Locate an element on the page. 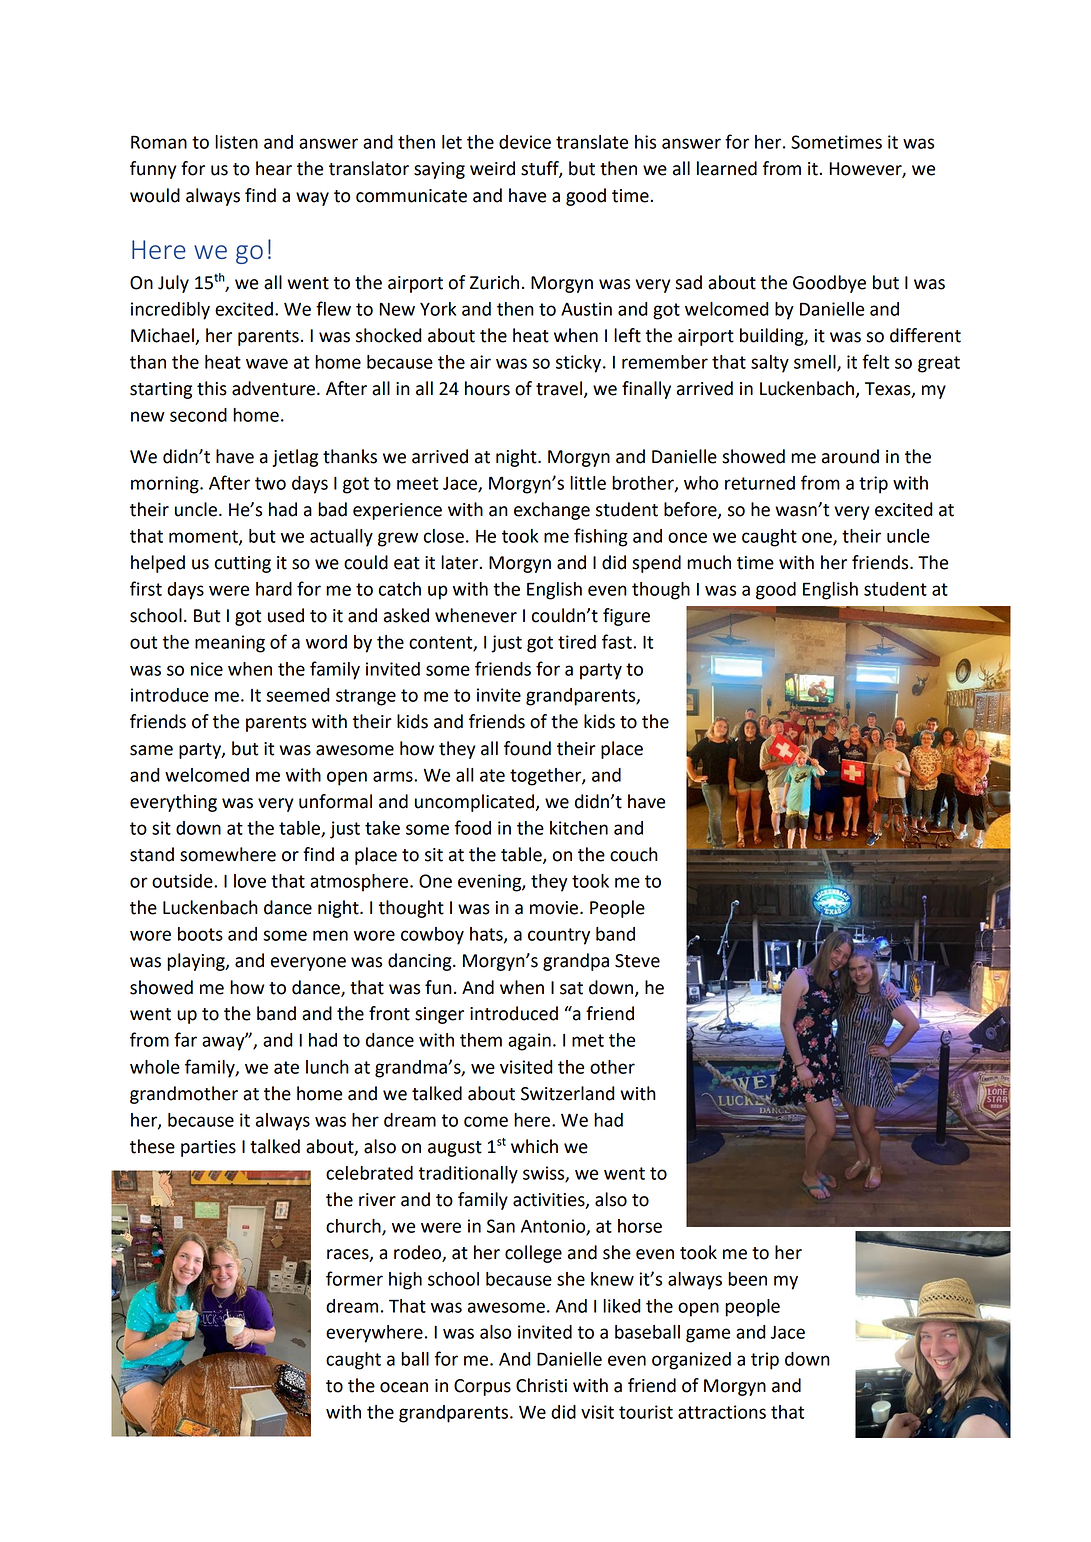 The width and height of the image is (1091, 1542). which is located at coordinates (534, 1146).
